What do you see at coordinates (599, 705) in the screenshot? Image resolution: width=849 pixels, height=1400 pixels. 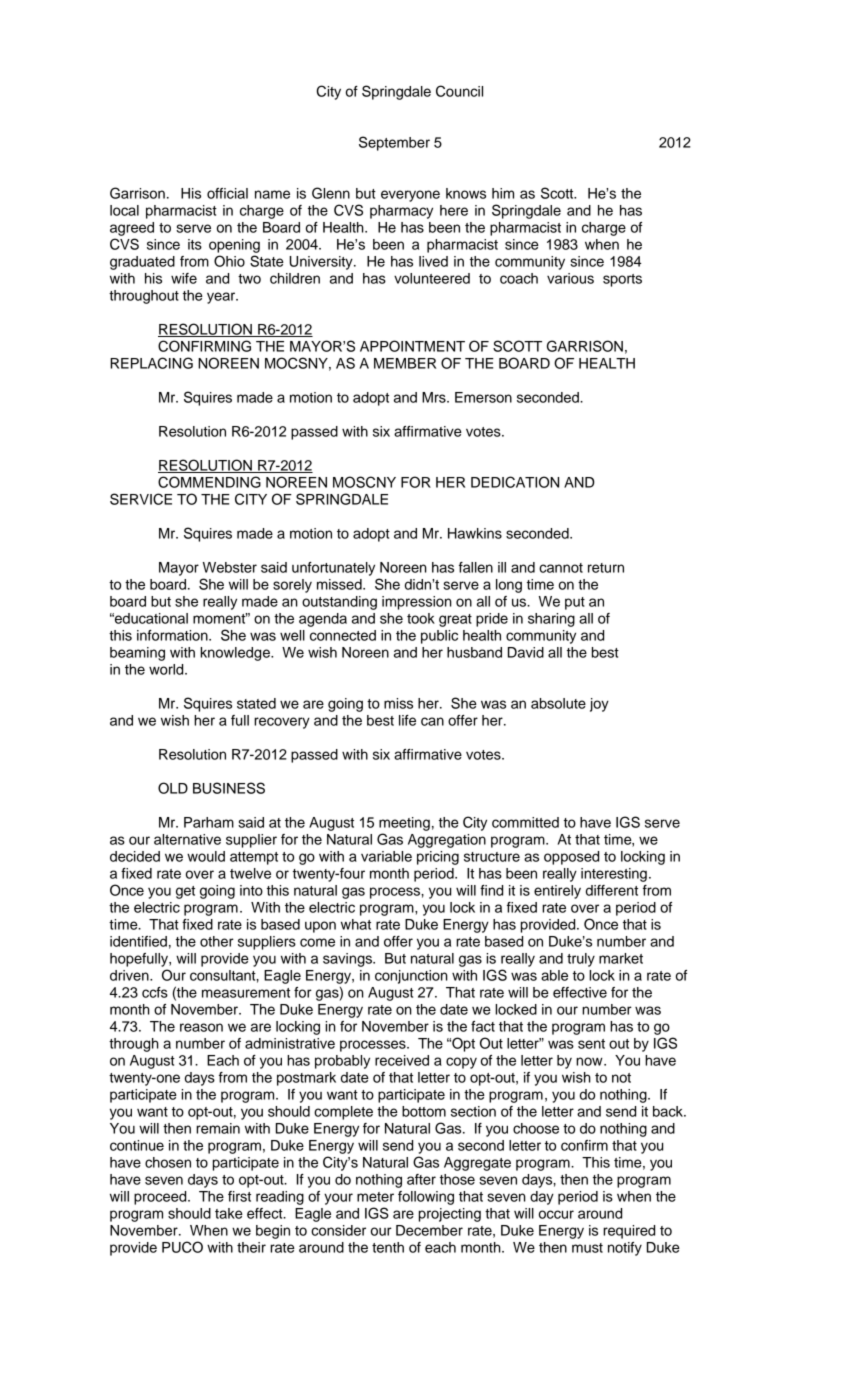 I see `joy` at bounding box center [599, 705].
